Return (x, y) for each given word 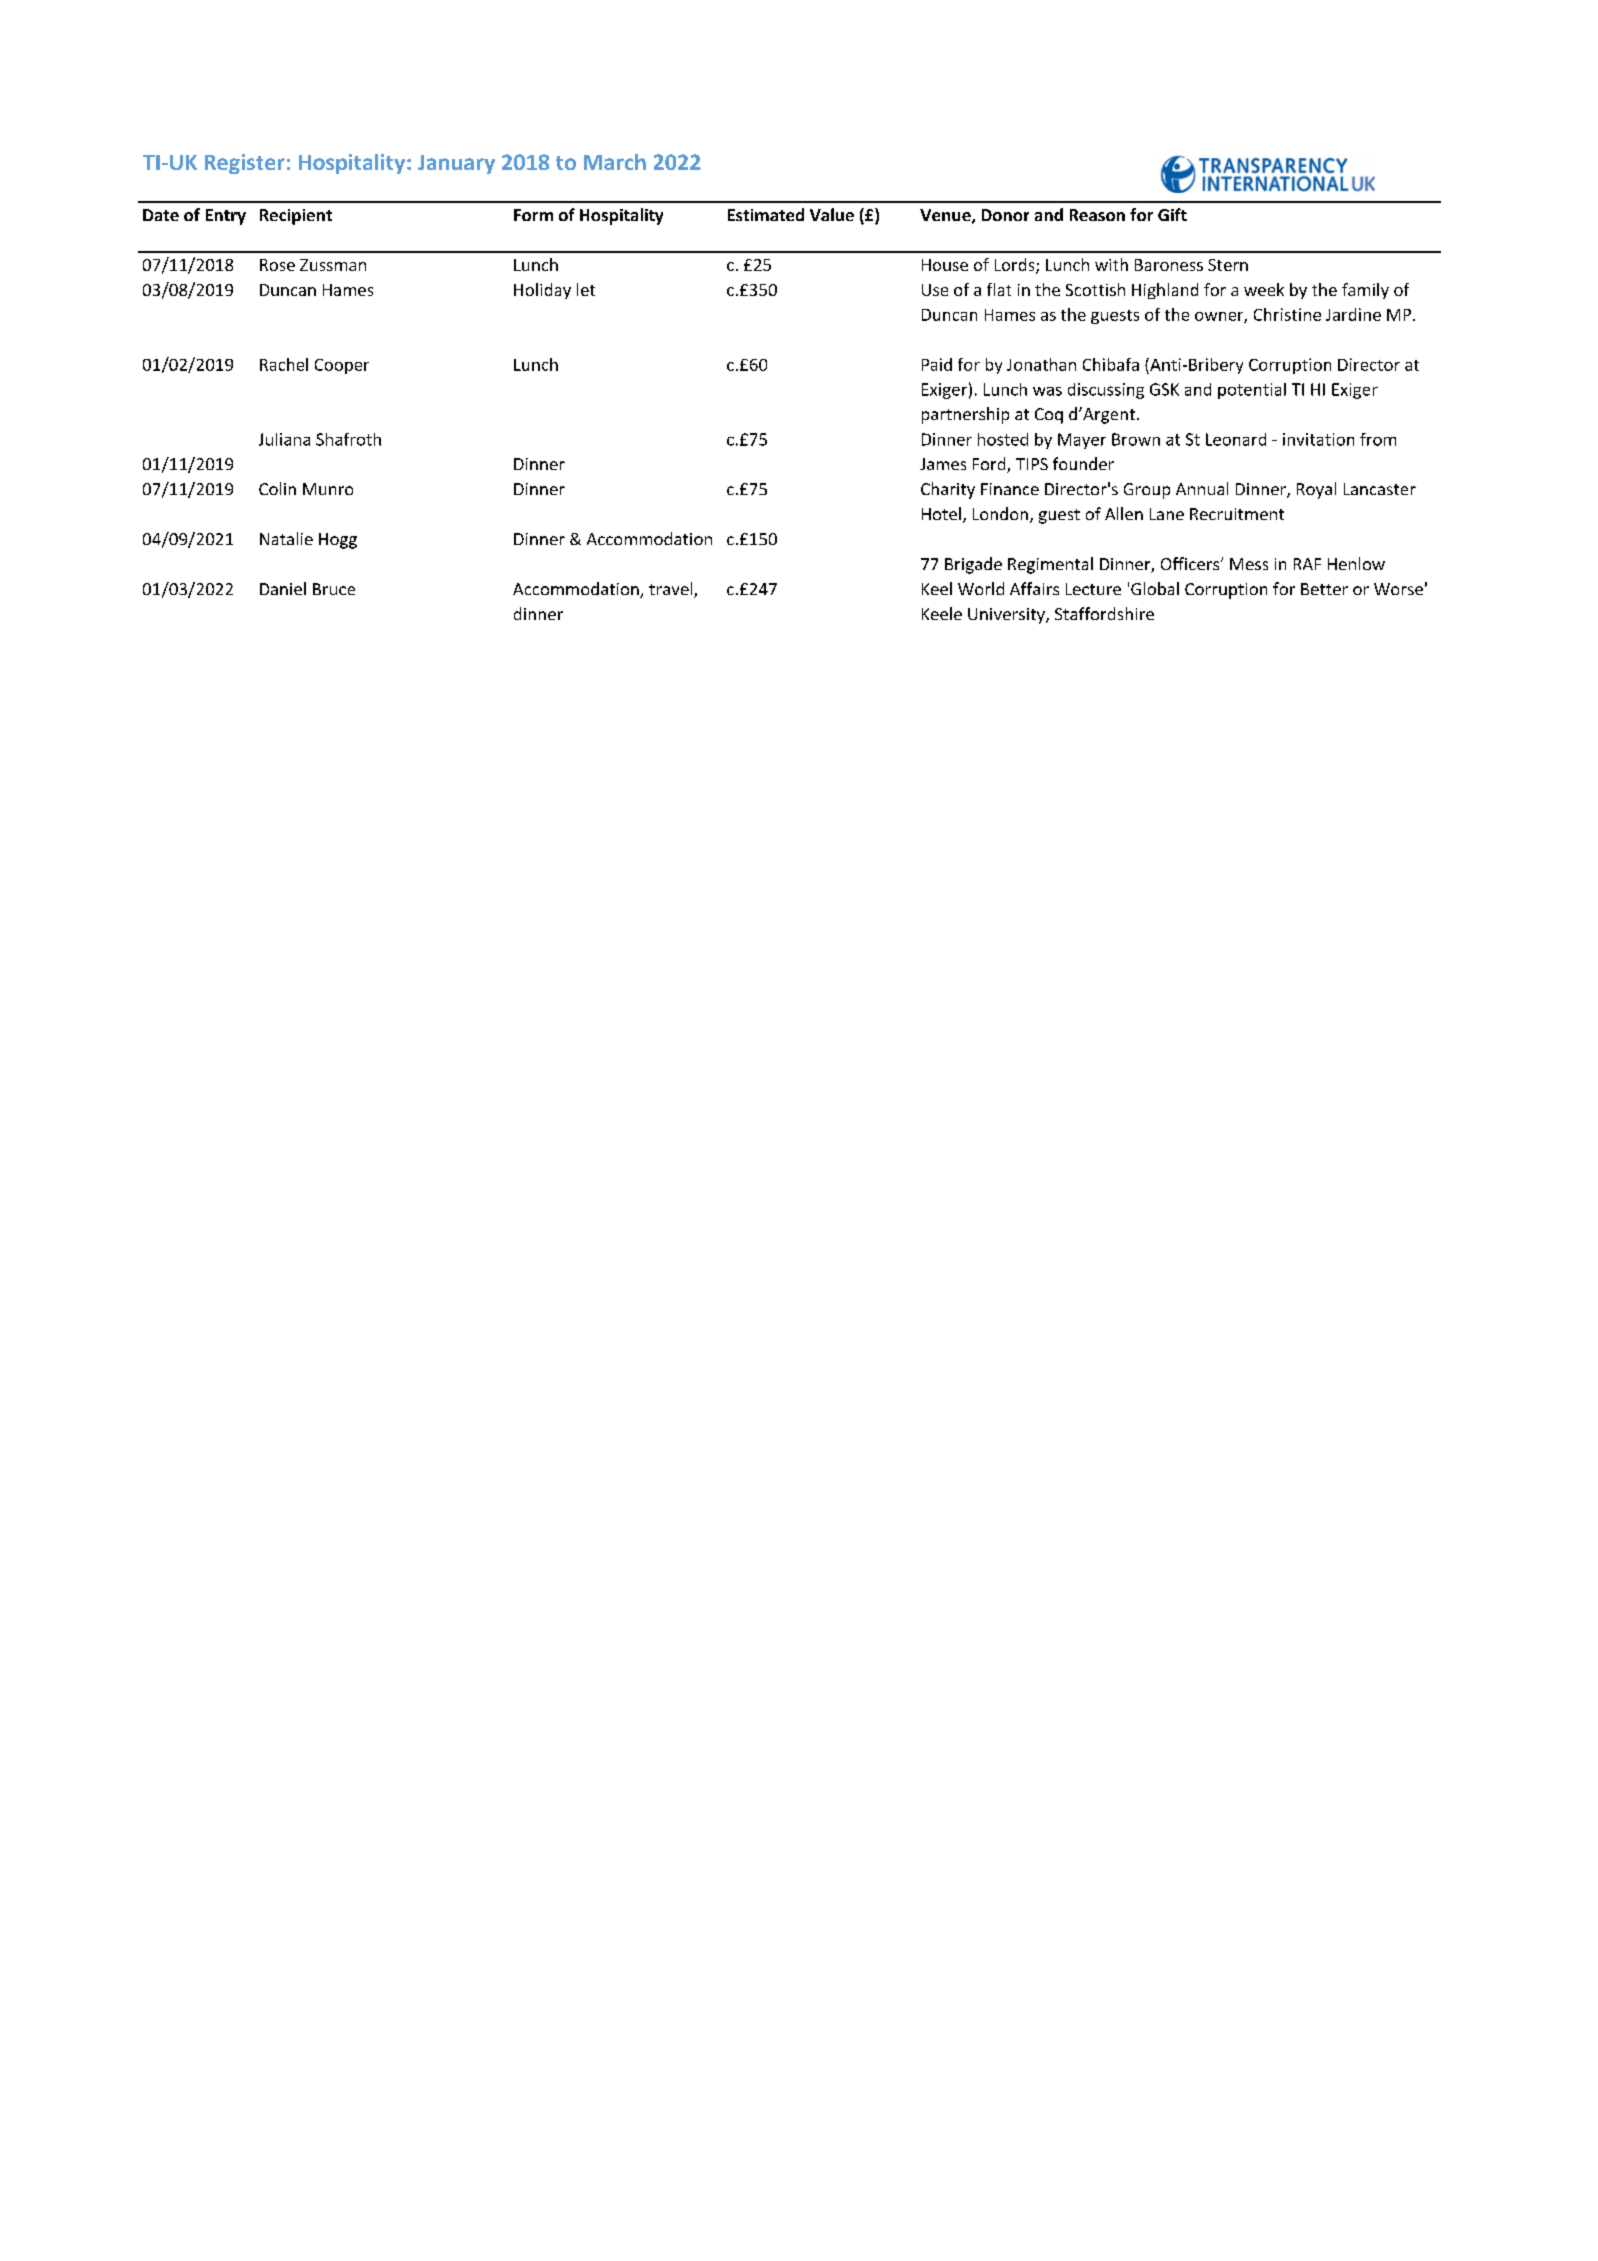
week (1264, 289)
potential (1252, 391)
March (615, 162)
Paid (937, 364)
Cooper (342, 366)
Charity (948, 490)
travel (672, 590)
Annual (1202, 488)
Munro (328, 489)
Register (245, 164)
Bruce (334, 589)
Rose (277, 265)
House (945, 265)
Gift (1172, 214)
